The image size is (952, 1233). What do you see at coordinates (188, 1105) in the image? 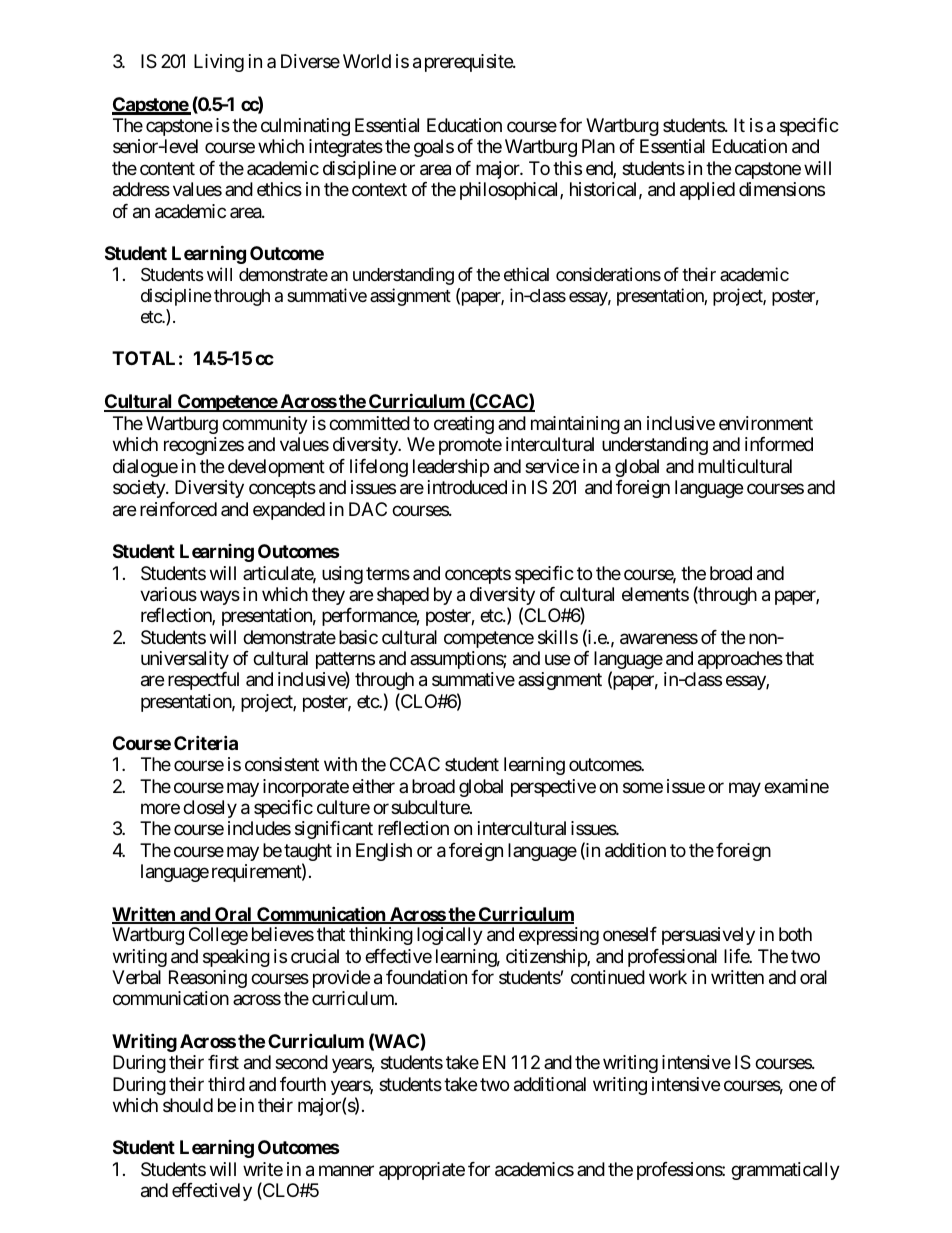
I see `should` at bounding box center [188, 1105].
